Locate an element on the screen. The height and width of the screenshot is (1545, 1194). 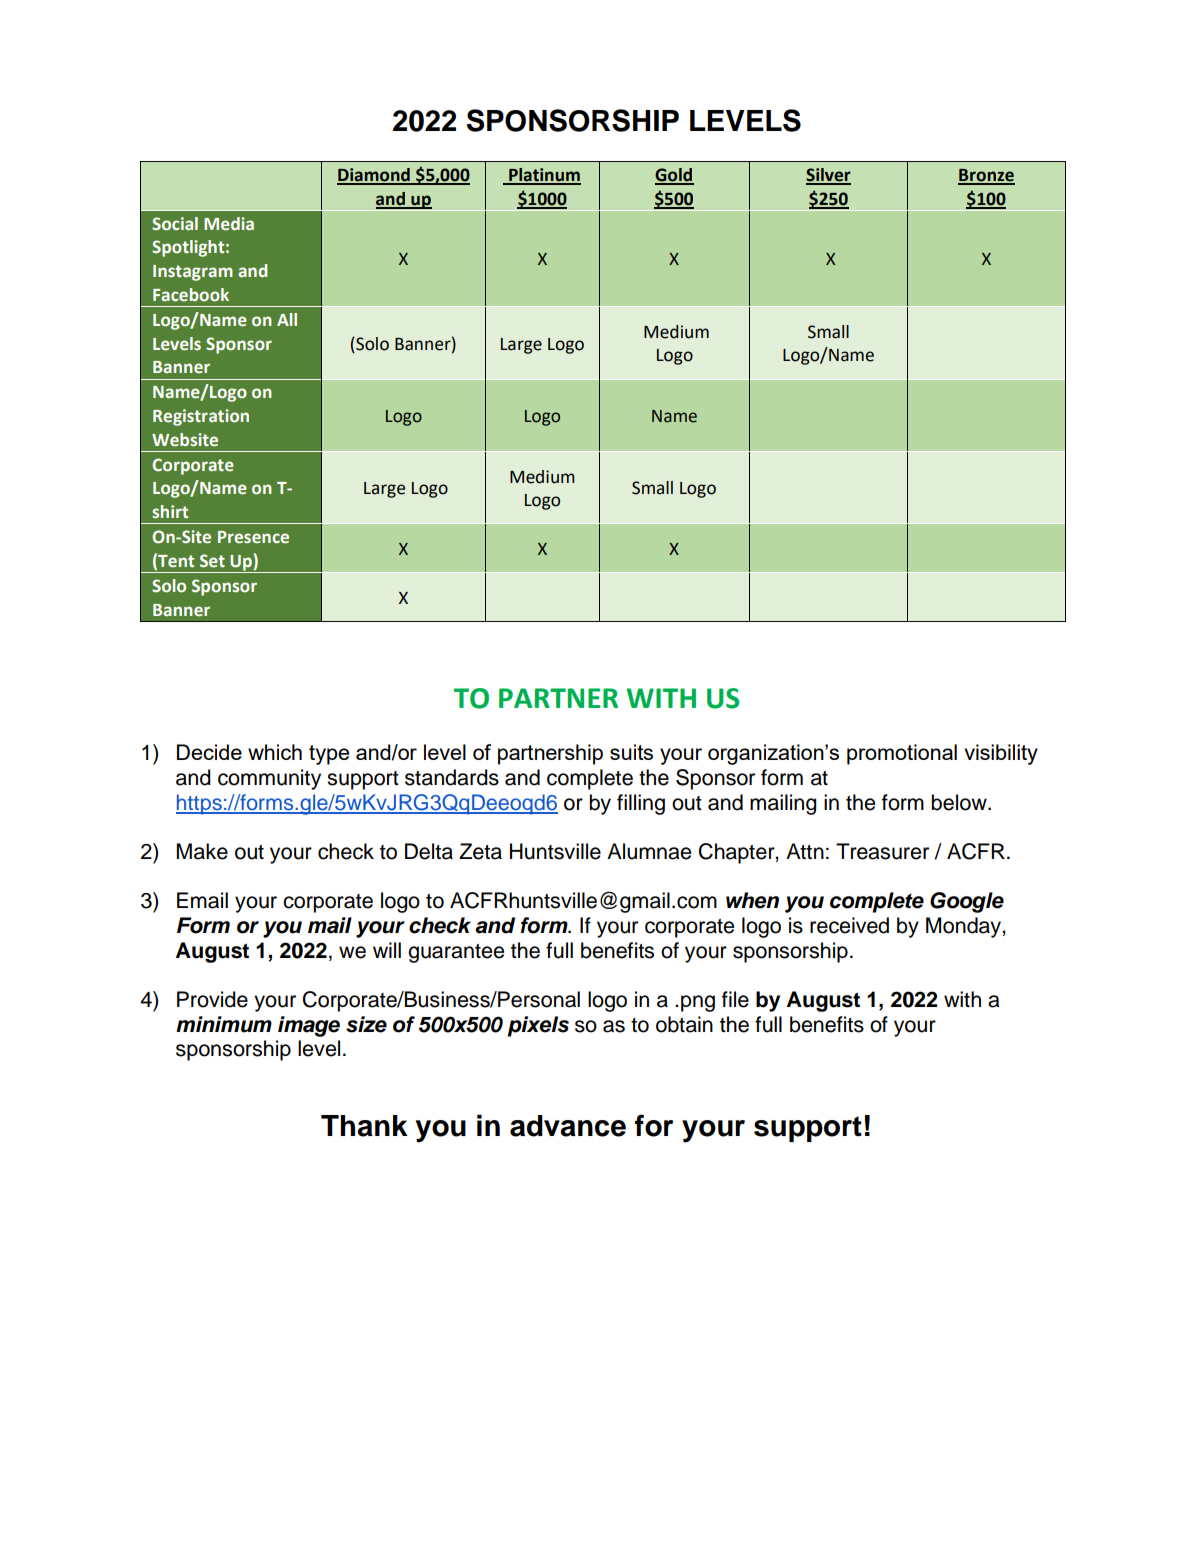
Silver is located at coordinates (828, 176).
